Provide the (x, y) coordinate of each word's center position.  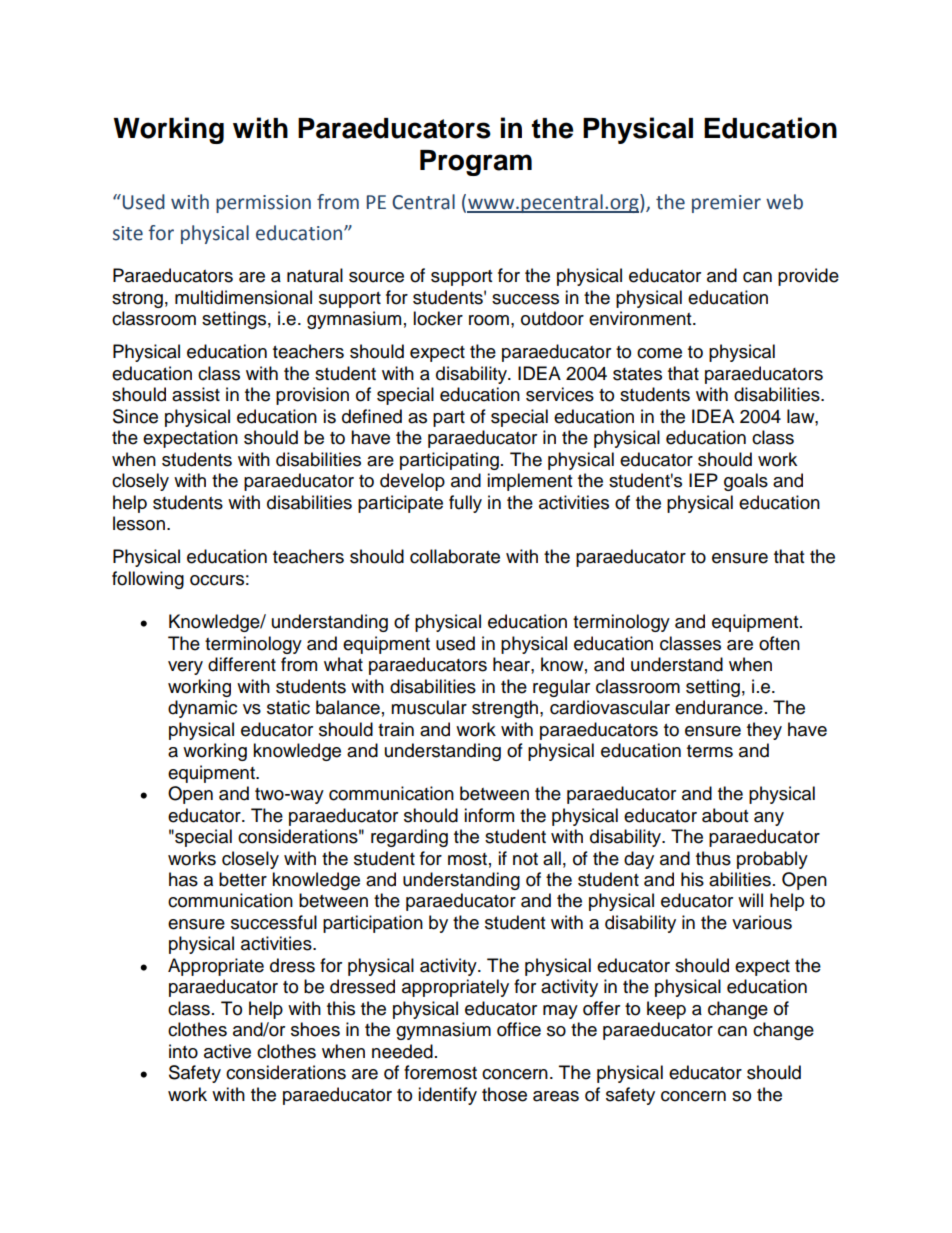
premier (726, 204)
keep (666, 1010)
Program (476, 163)
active (227, 1051)
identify (447, 1096)
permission (263, 204)
